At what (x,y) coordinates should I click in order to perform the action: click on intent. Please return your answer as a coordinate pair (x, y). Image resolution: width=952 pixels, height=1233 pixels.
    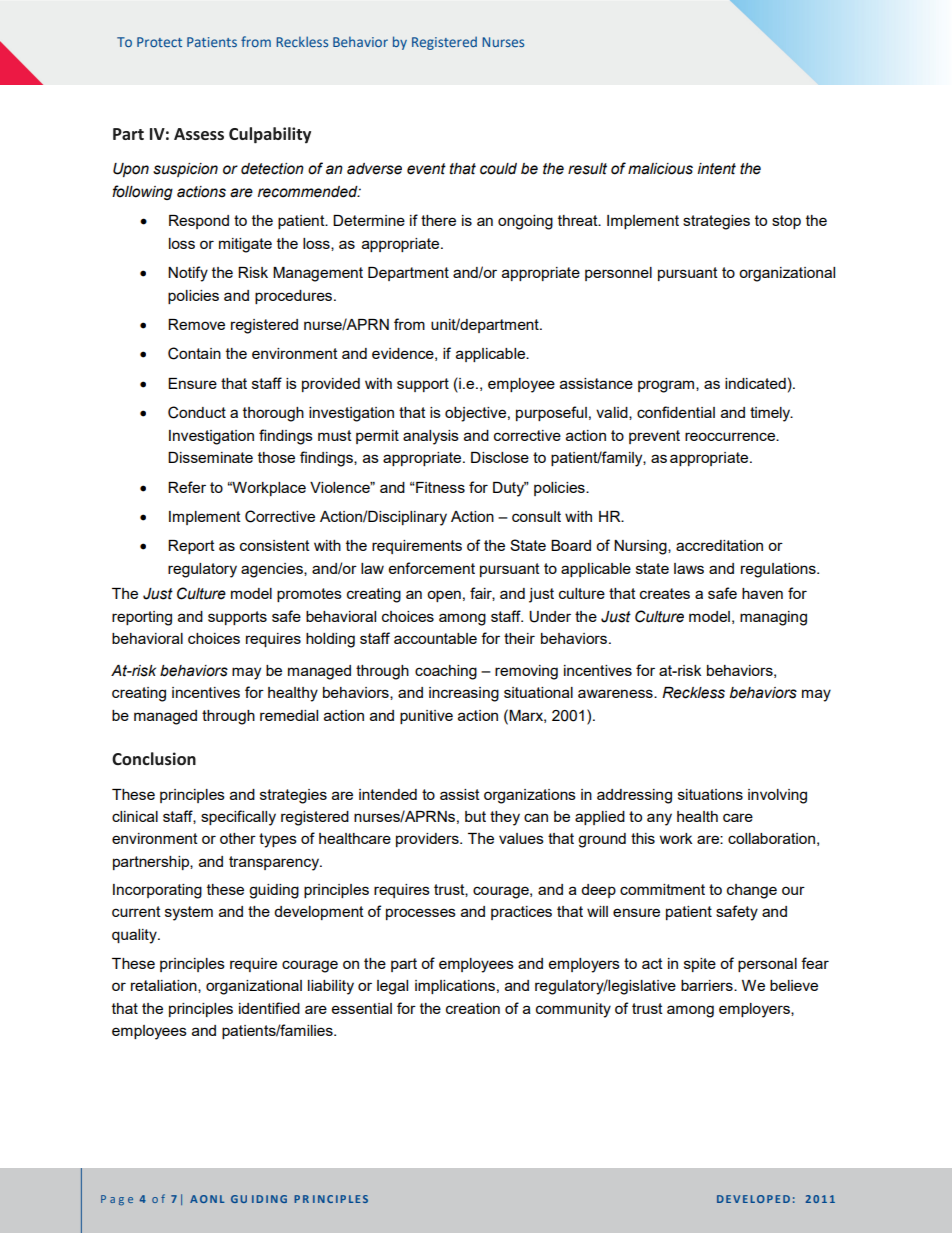
    Looking at the image, I should click on (716, 169).
